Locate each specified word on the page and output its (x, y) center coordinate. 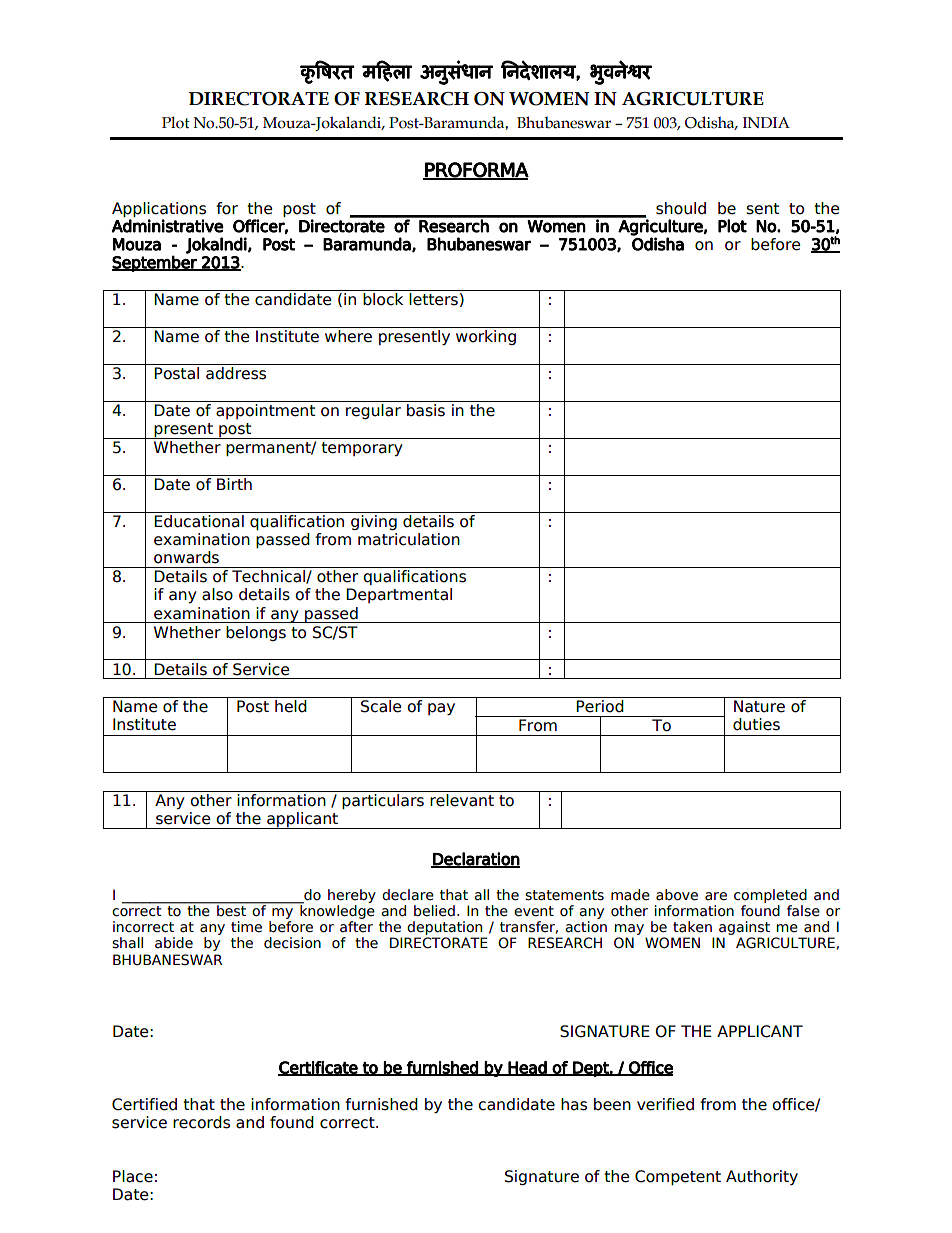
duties (756, 724)
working (486, 337)
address (236, 373)
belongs (256, 633)
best (231, 910)
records (201, 1122)
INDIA (766, 122)
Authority (762, 1177)
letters (433, 299)
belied (434, 911)
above (677, 895)
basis (426, 410)
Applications (159, 209)
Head (527, 1068)
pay (441, 709)
